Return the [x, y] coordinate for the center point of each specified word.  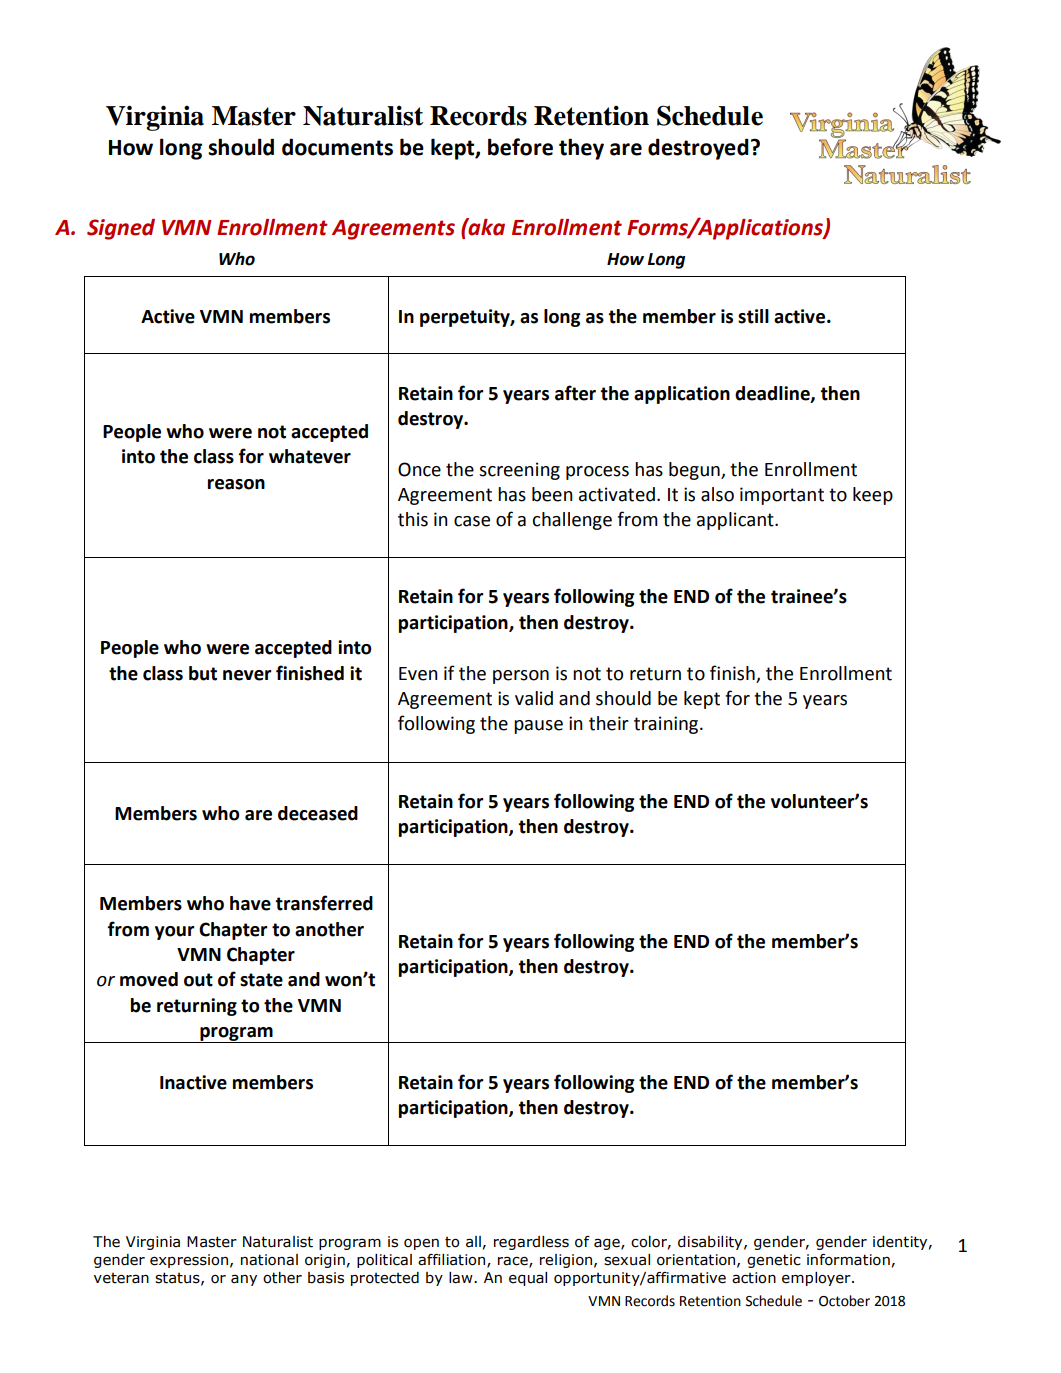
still [753, 316]
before [520, 147]
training [667, 725]
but [203, 673]
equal [528, 1279]
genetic [774, 1261]
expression [189, 1261]
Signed [121, 229]
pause [538, 727]
